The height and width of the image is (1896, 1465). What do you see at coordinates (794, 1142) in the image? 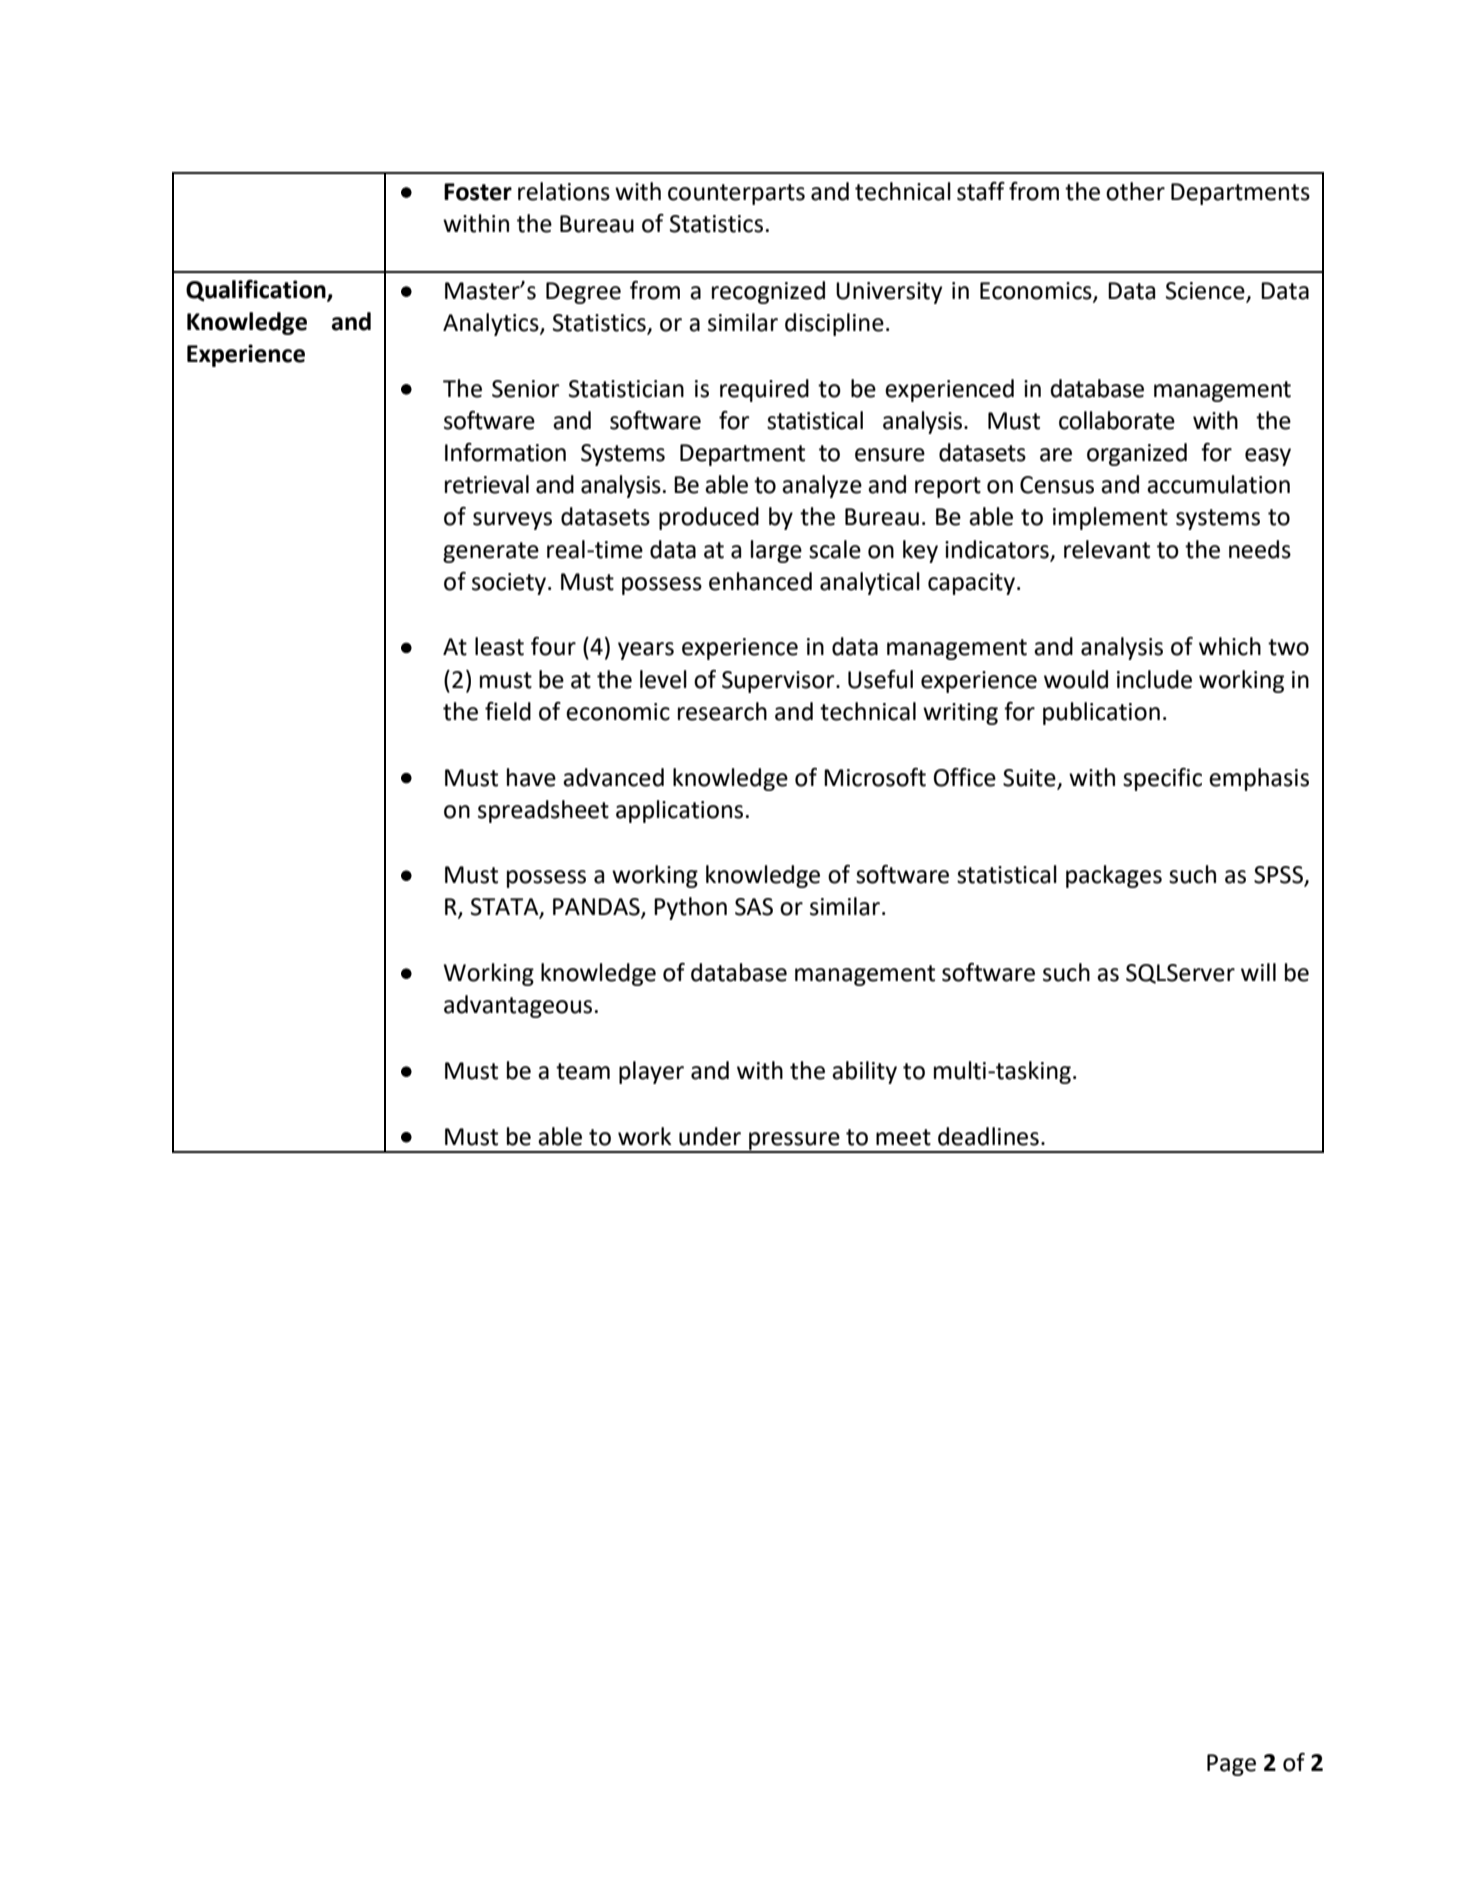
I see `pressure` at bounding box center [794, 1142].
